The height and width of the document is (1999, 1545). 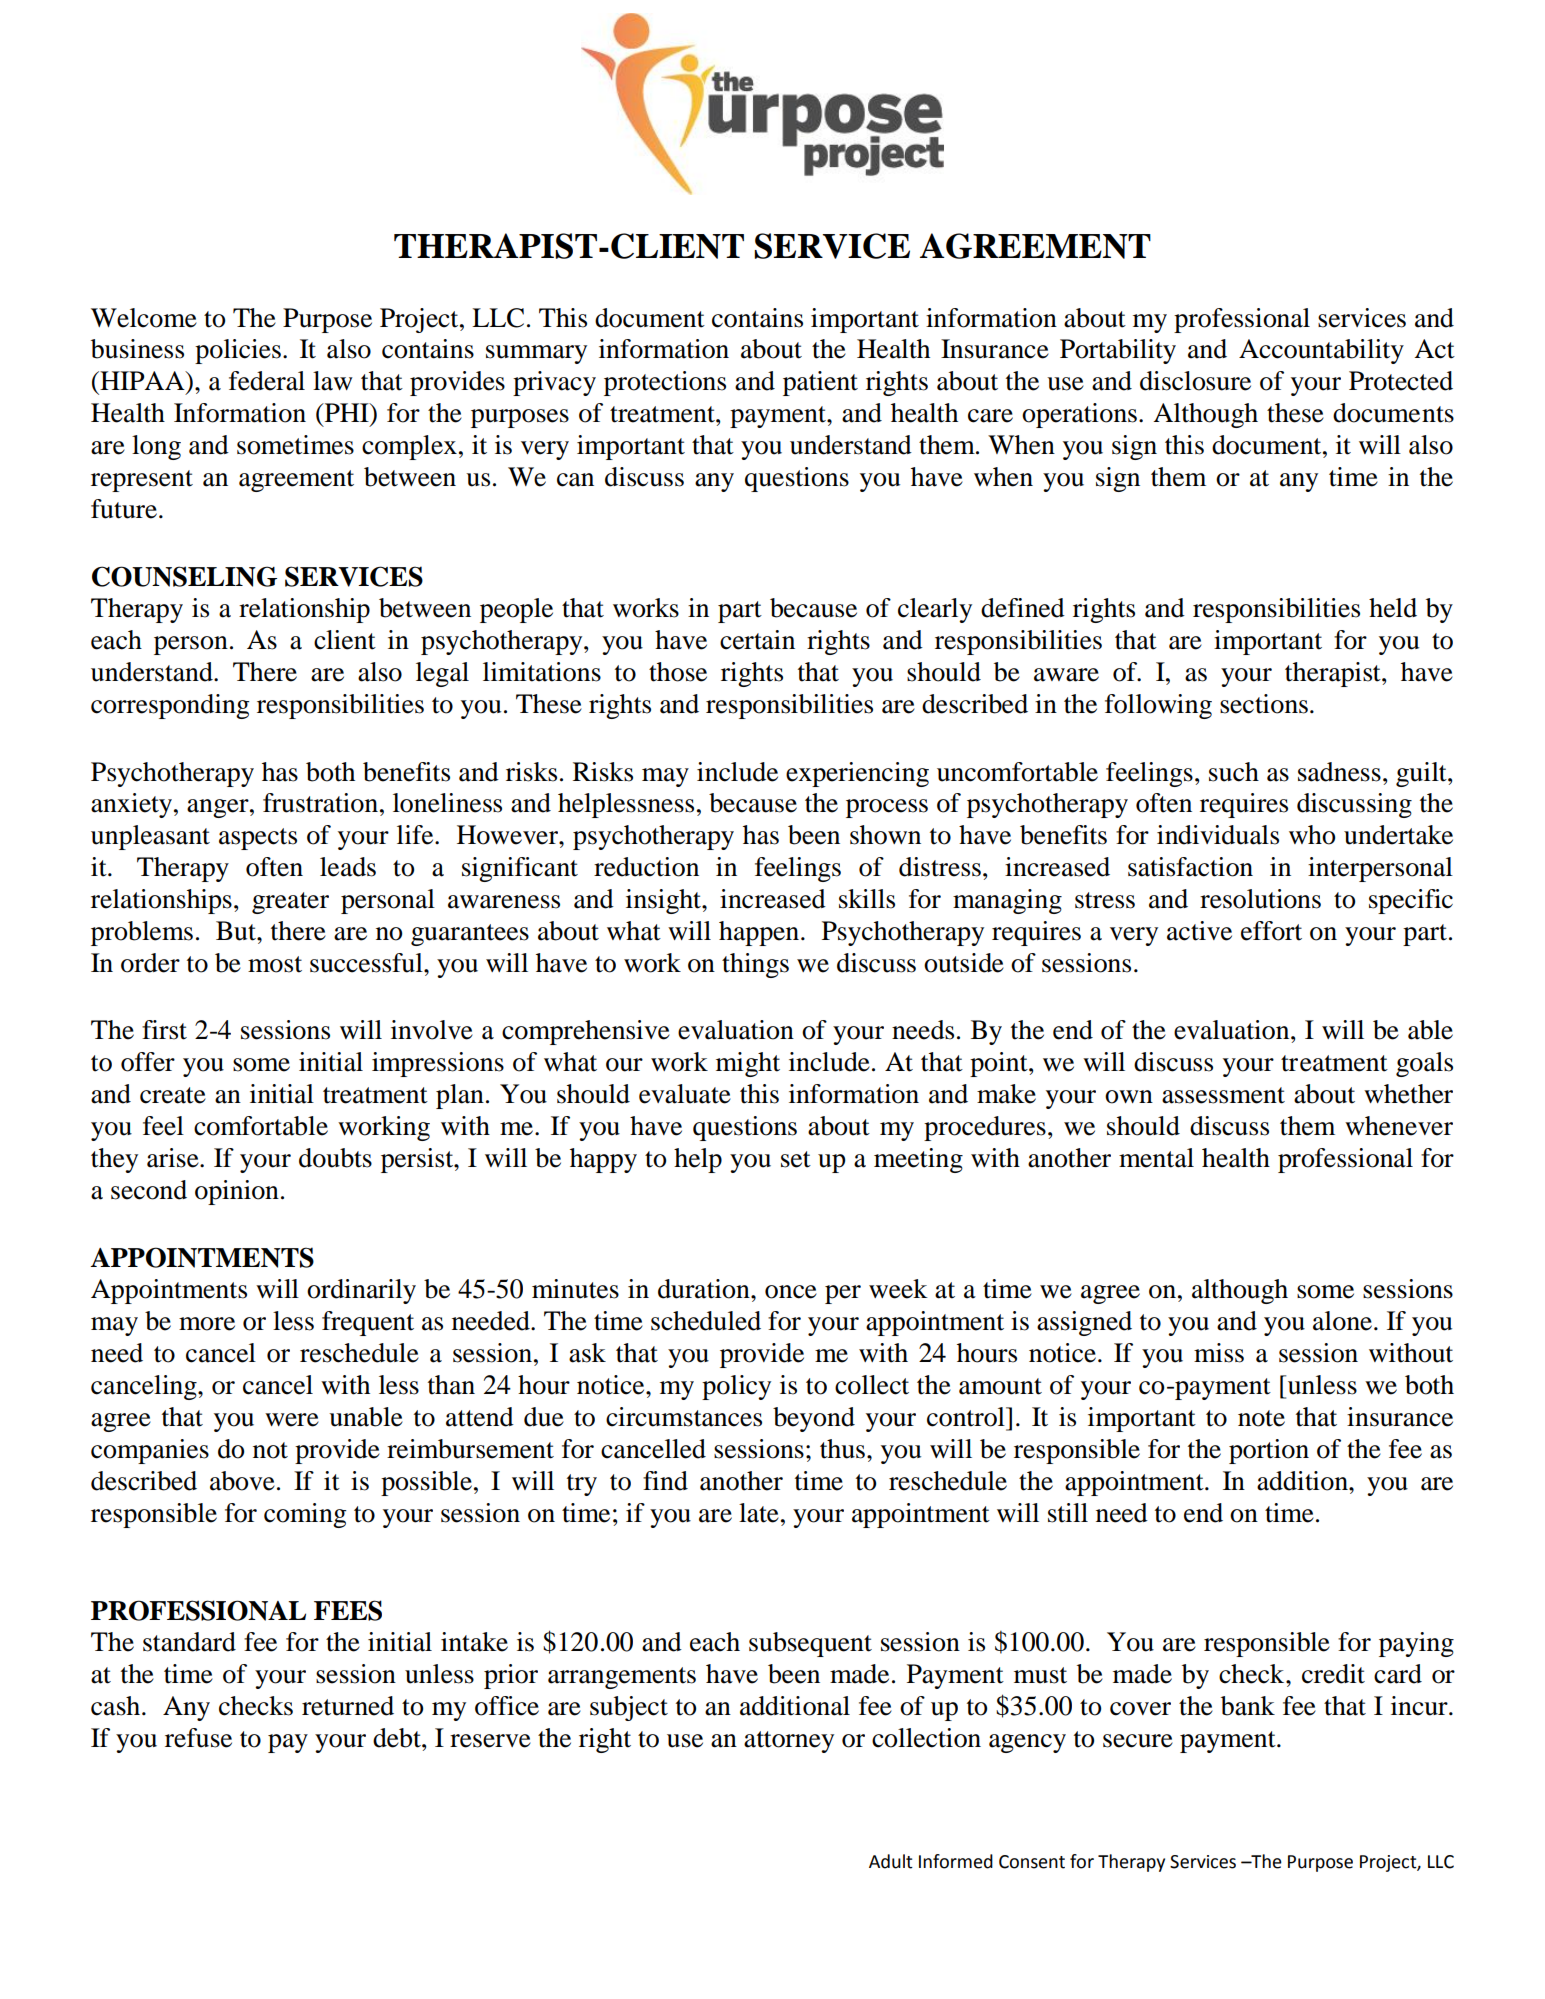 What do you see at coordinates (207, 1324) in the document?
I see `more` at bounding box center [207, 1324].
